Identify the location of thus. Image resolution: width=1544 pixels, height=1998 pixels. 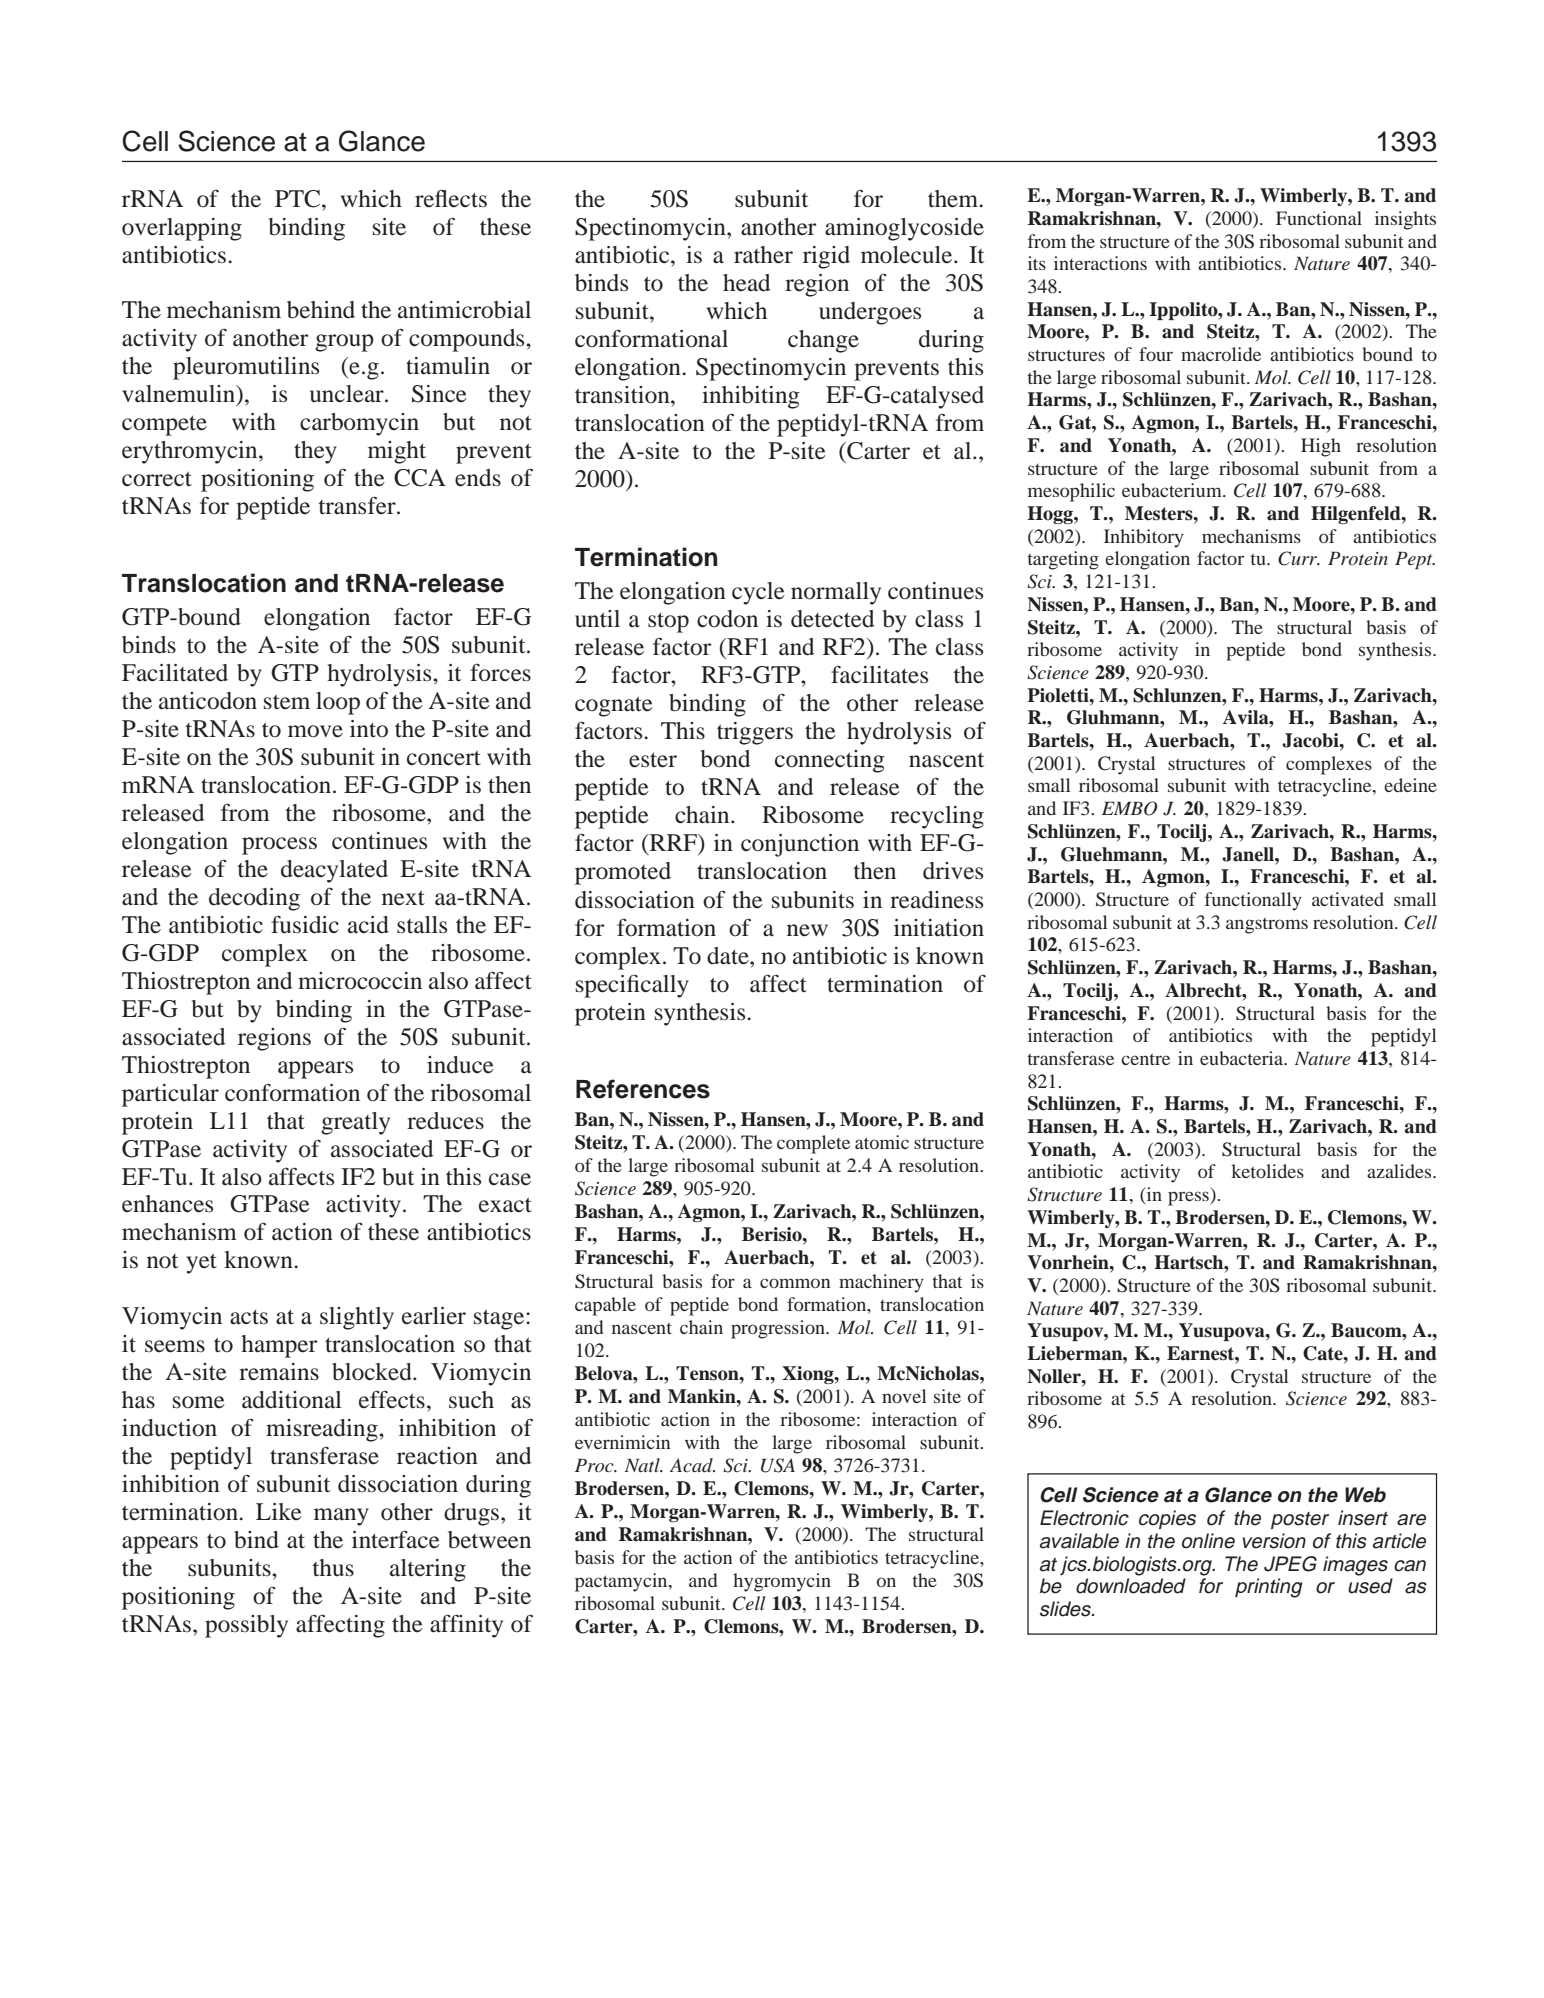
(333, 1568).
